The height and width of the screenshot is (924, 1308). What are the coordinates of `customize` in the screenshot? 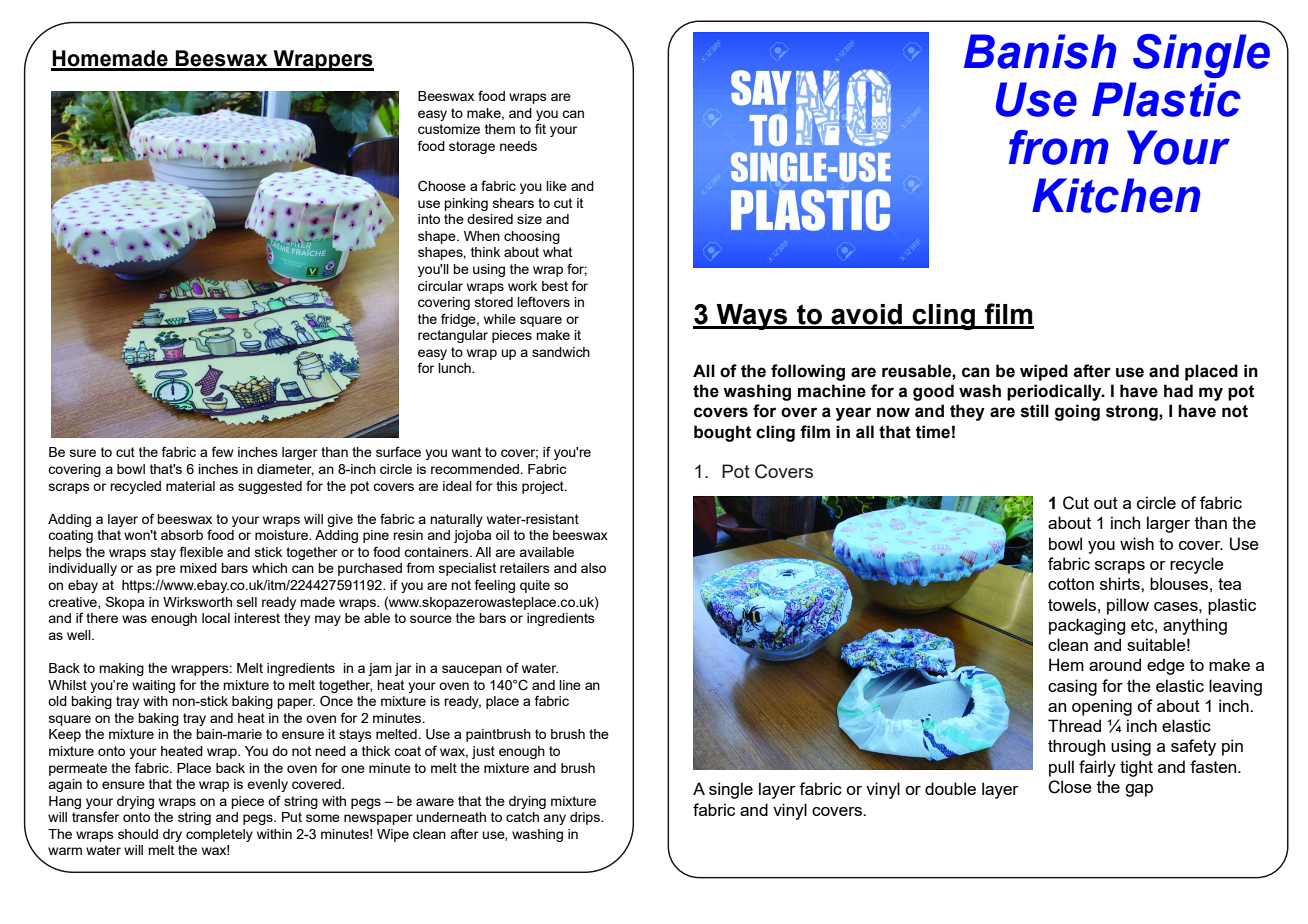 It's located at (449, 129).
